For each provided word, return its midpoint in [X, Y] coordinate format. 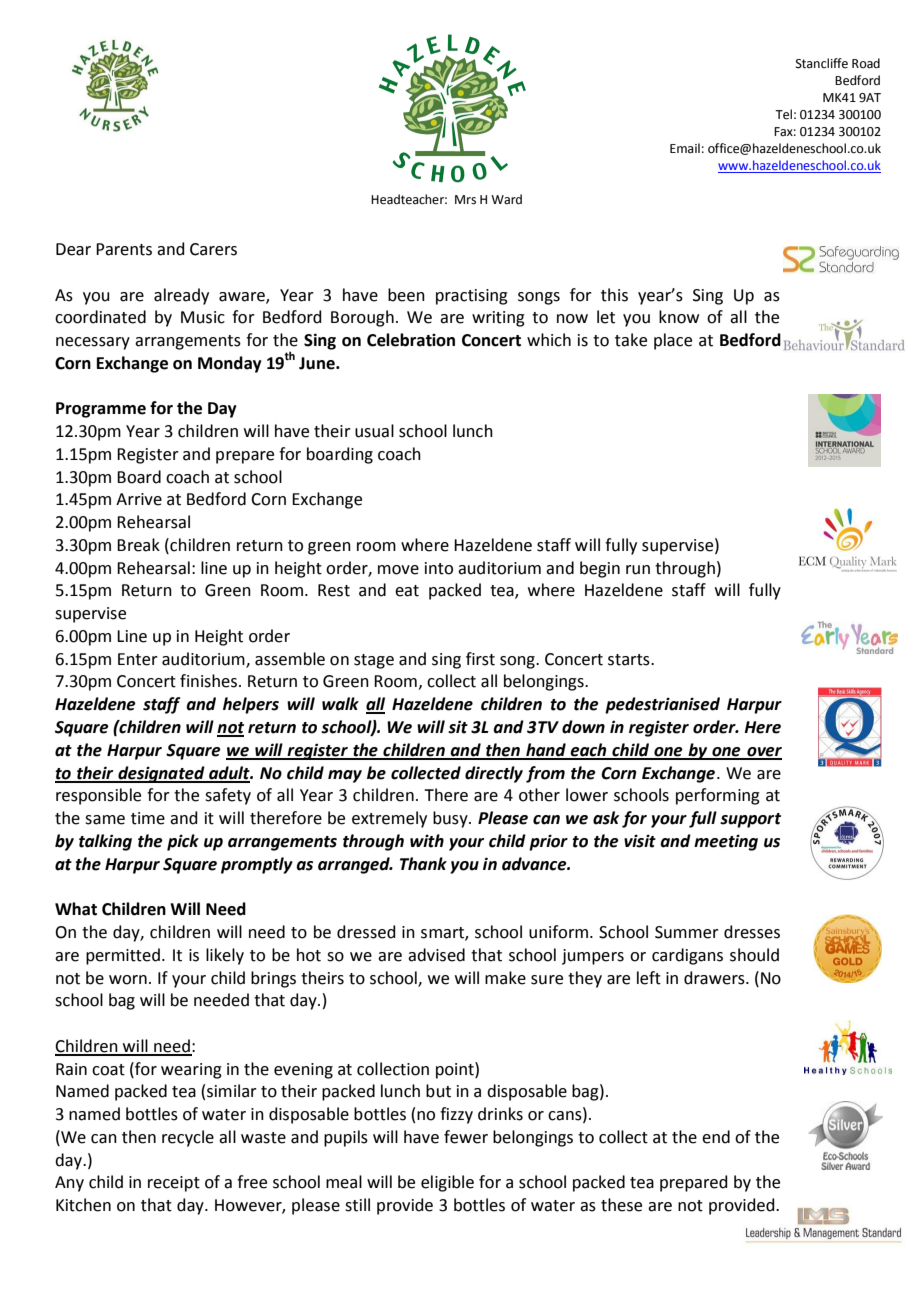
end [716, 1137]
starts [630, 660]
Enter [138, 659]
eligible [447, 1183]
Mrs [465, 200]
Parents [124, 249]
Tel [783, 114]
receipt [174, 1184]
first [480, 659]
